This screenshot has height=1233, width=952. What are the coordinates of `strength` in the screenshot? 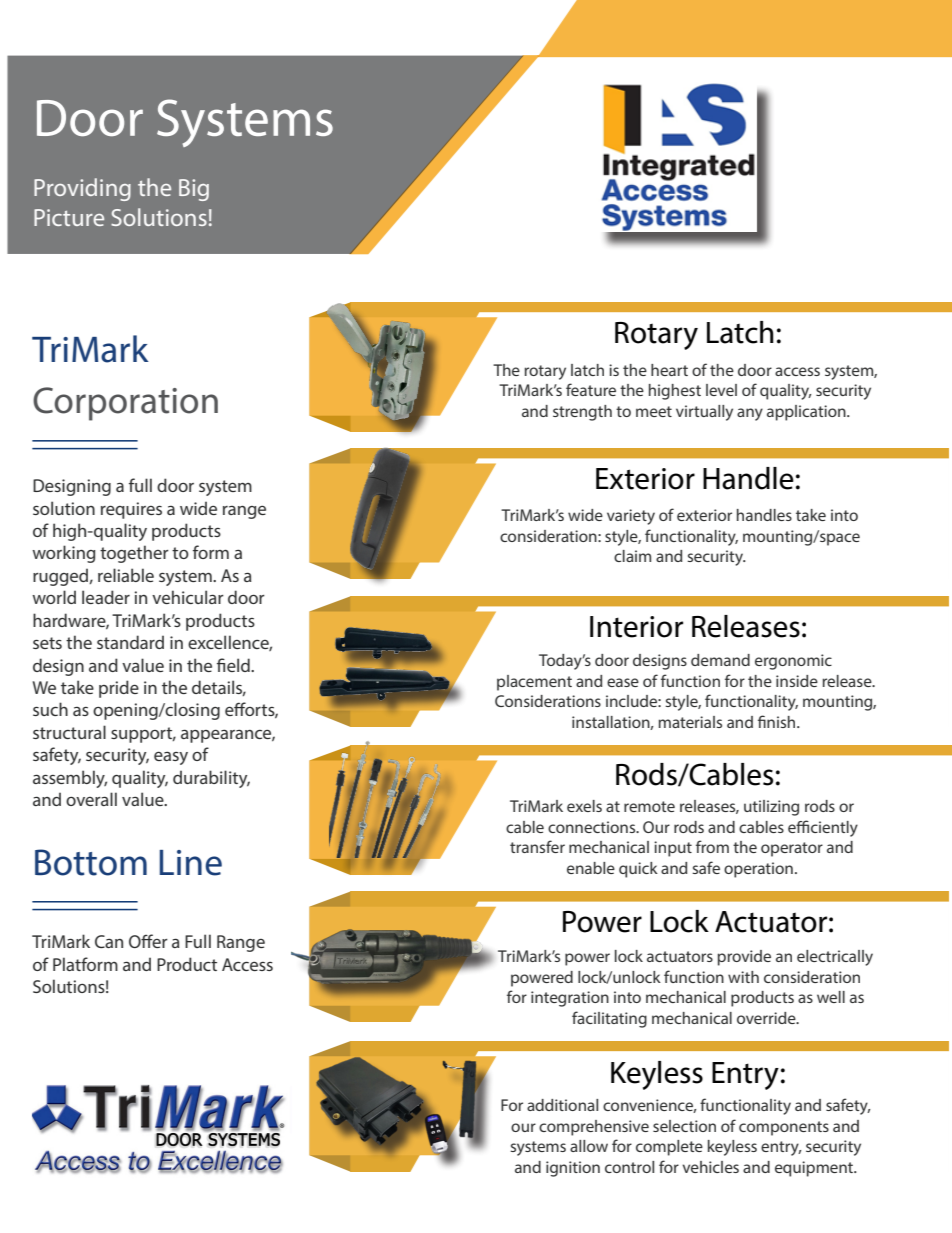 It's located at (582, 413).
